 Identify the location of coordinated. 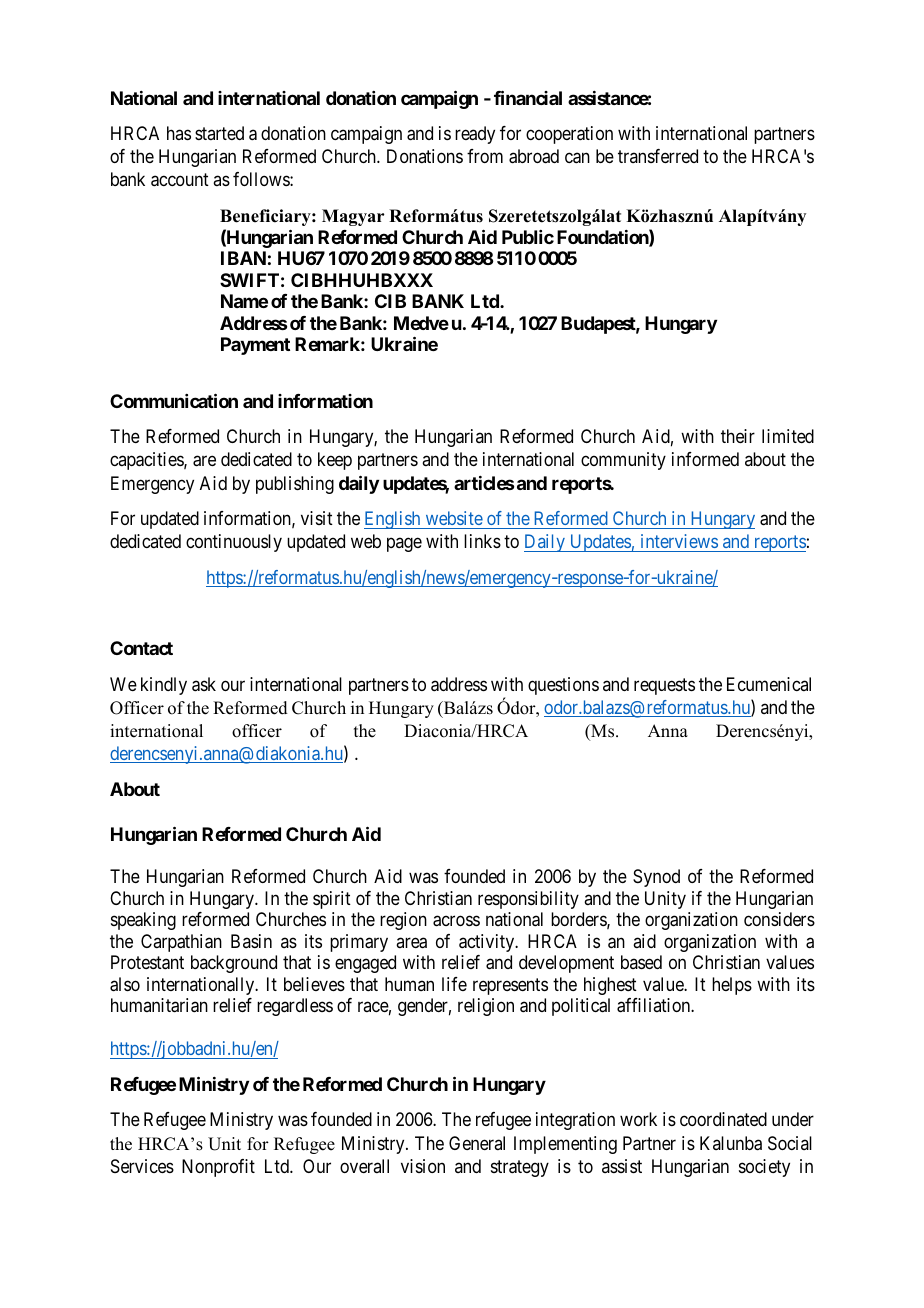
(723, 1119).
